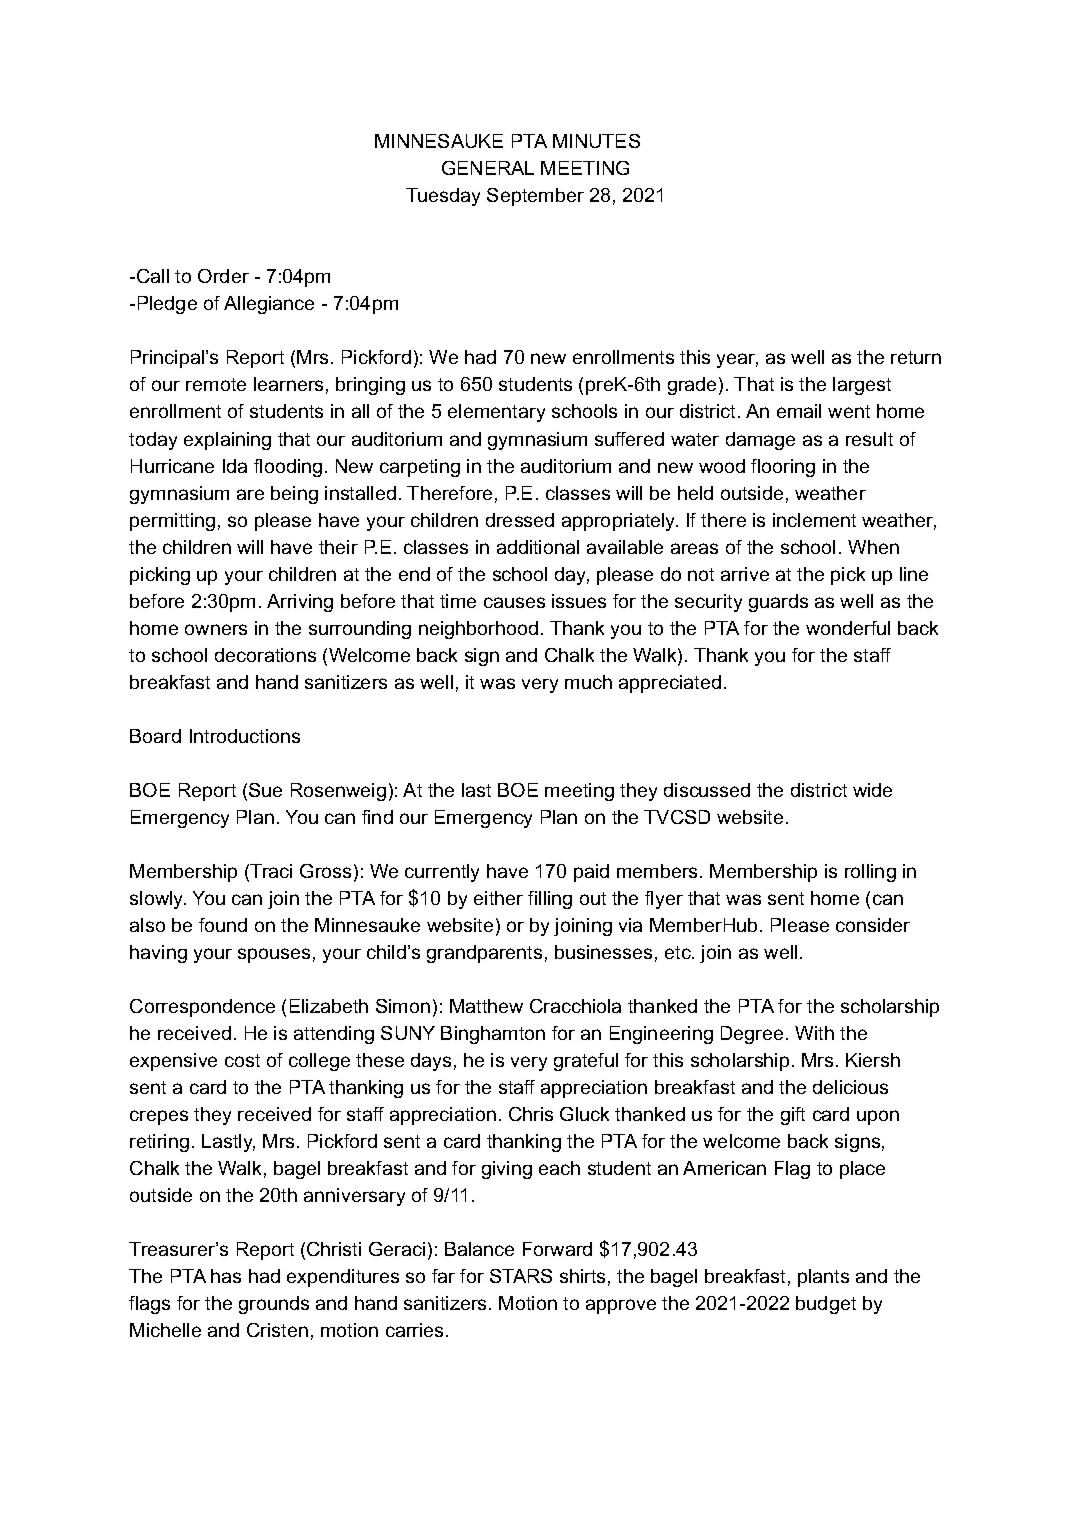  I want to click on much, so click(588, 682).
